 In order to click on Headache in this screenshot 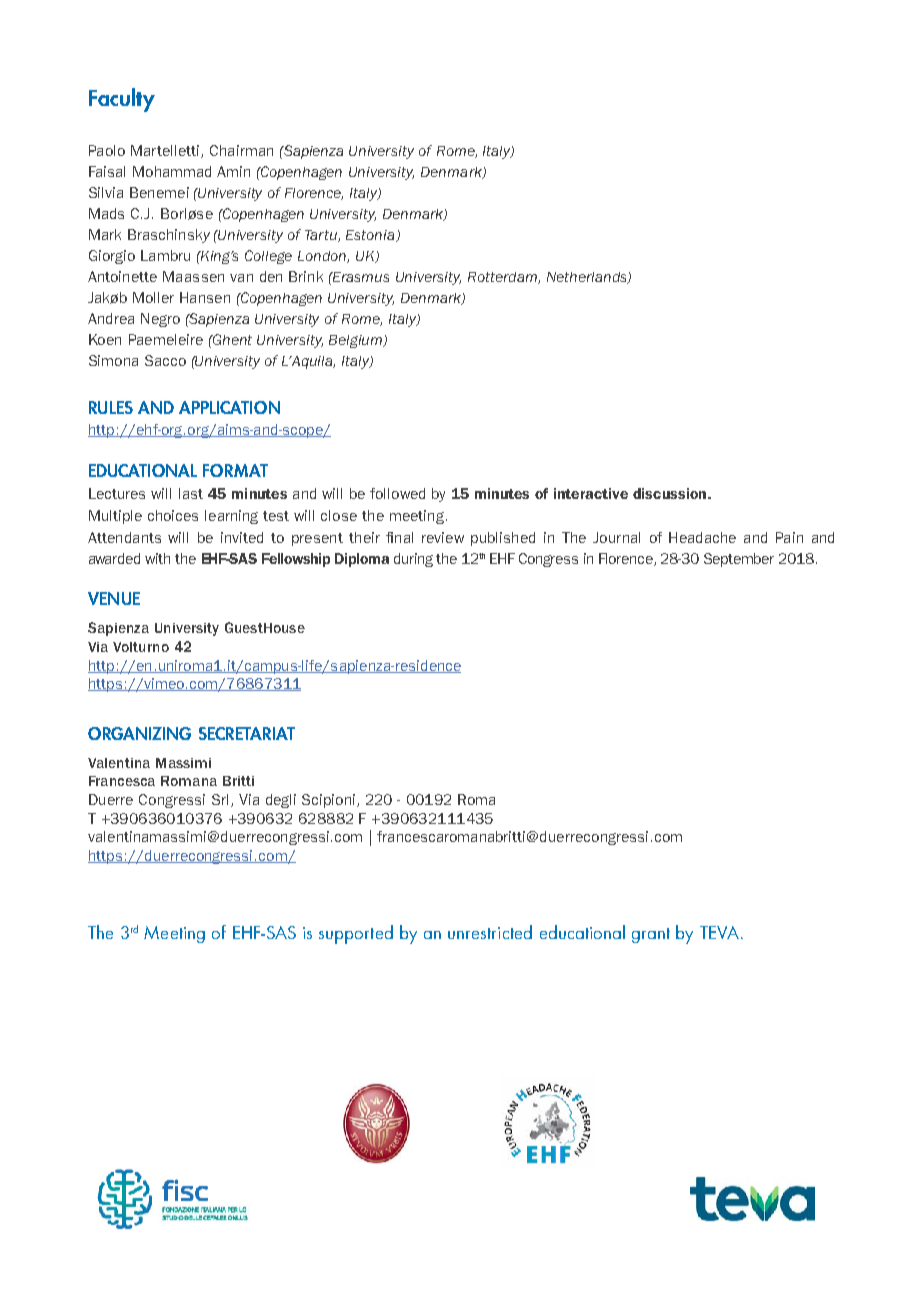, I will do `click(702, 537)`.
